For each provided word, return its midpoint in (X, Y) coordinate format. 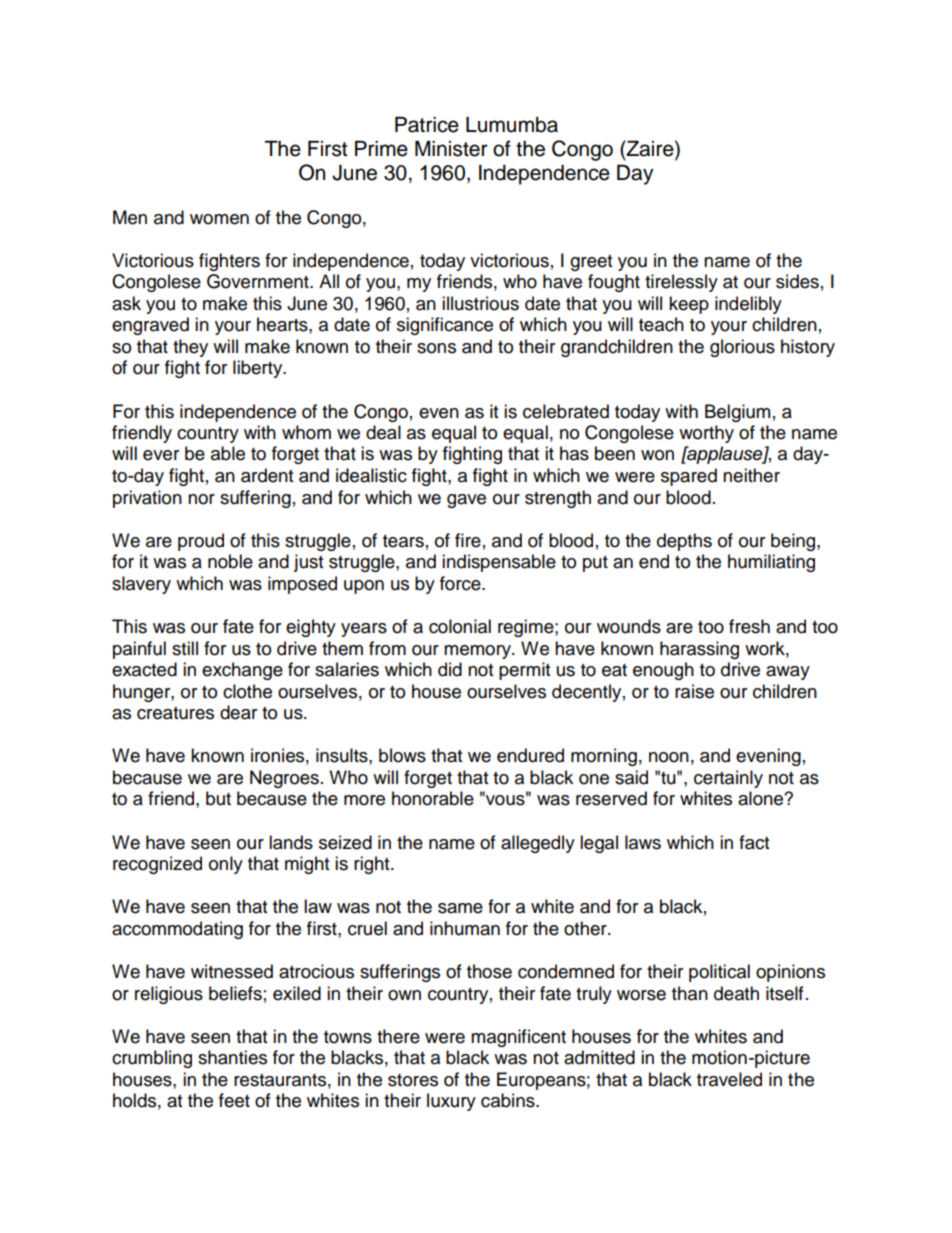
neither (751, 475)
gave (466, 501)
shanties (232, 1057)
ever (161, 455)
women (219, 219)
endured (530, 755)
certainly (728, 779)
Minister (451, 149)
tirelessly (681, 283)
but (218, 798)
